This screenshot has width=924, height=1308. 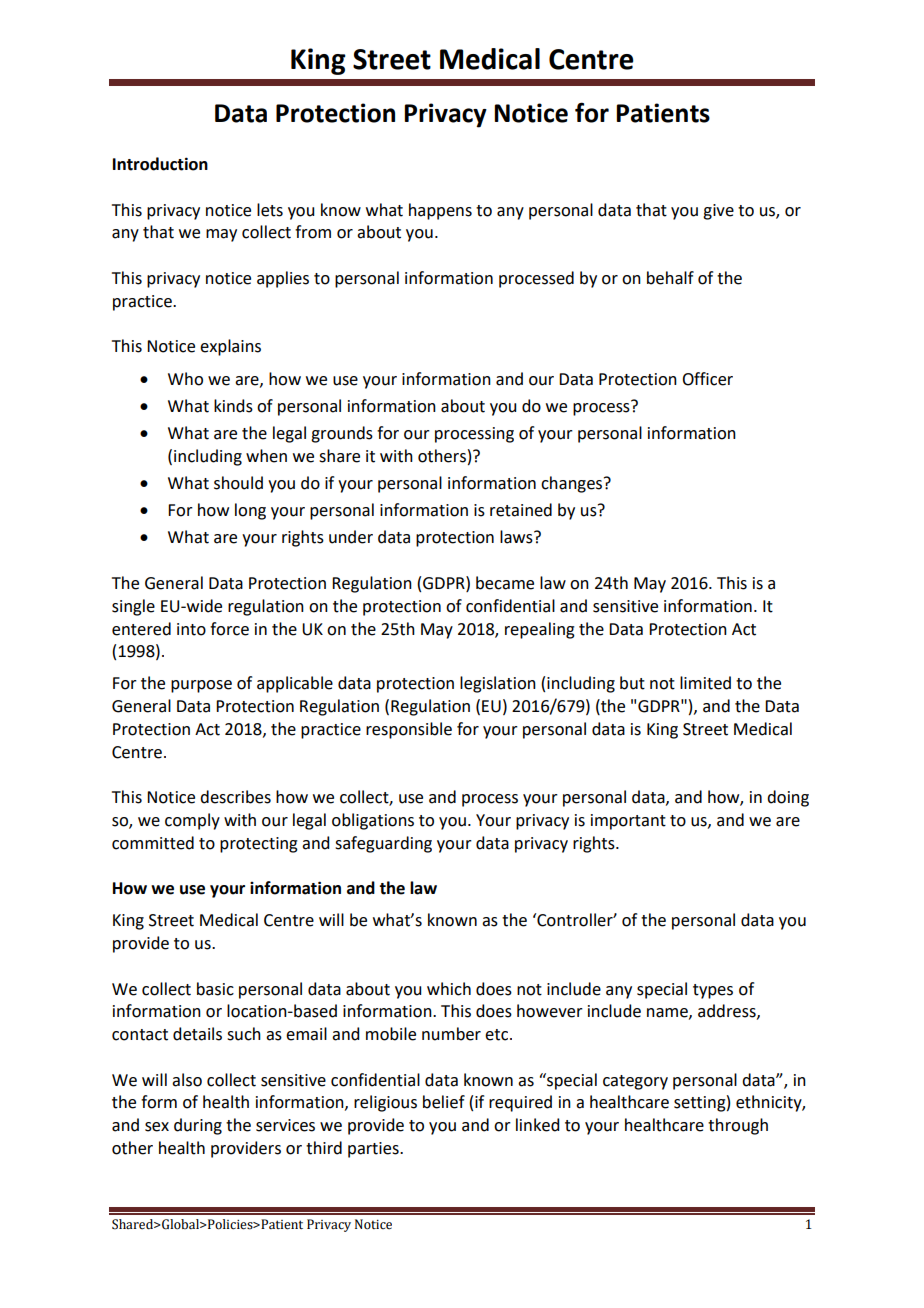 I want to click on important, so click(x=628, y=822).
